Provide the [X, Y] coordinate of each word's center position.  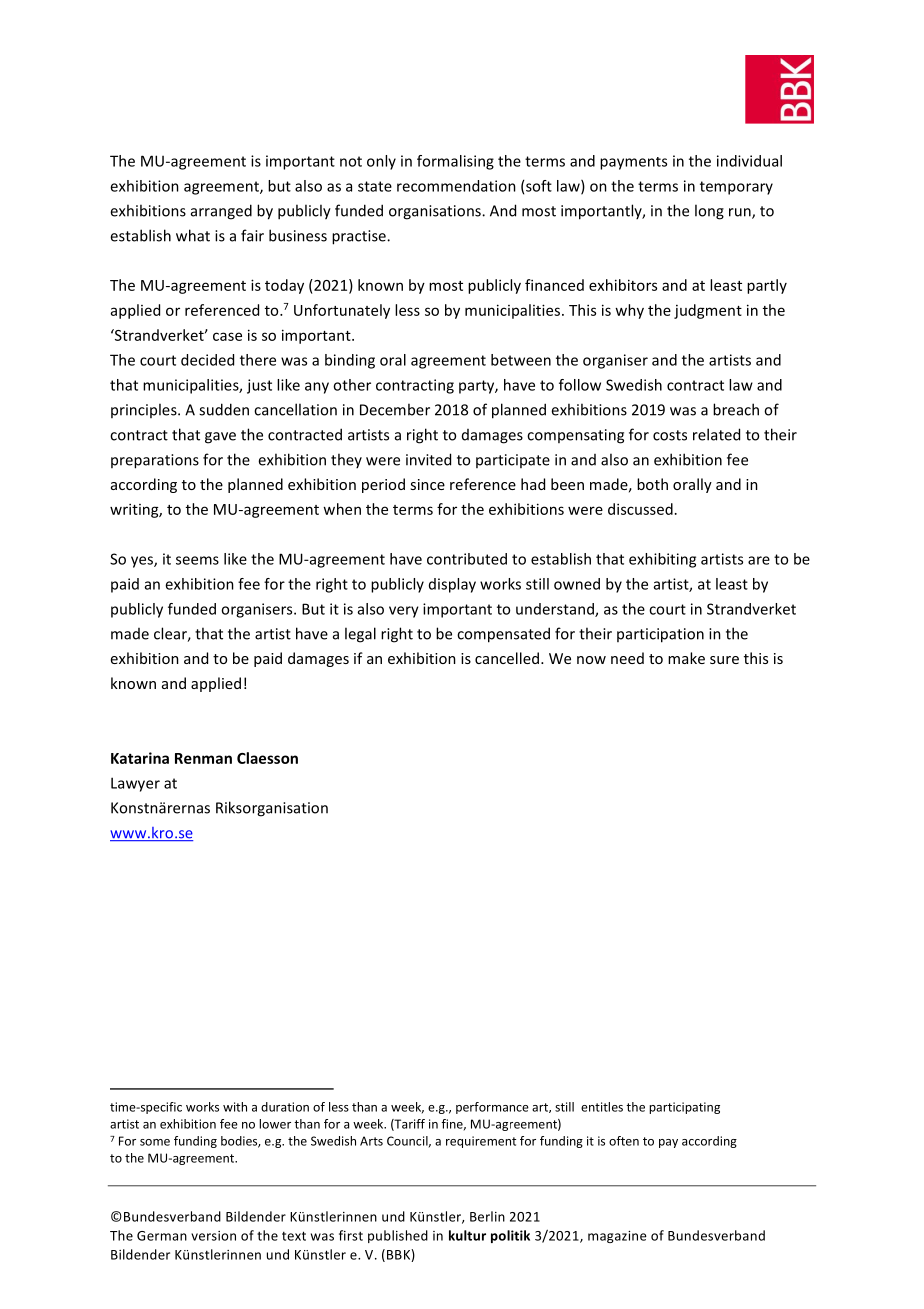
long [709, 212]
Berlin [487, 1216]
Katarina [140, 758]
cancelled [507, 658]
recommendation [456, 186]
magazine [617, 1237]
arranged [221, 212]
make [686, 658]
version [213, 1236]
